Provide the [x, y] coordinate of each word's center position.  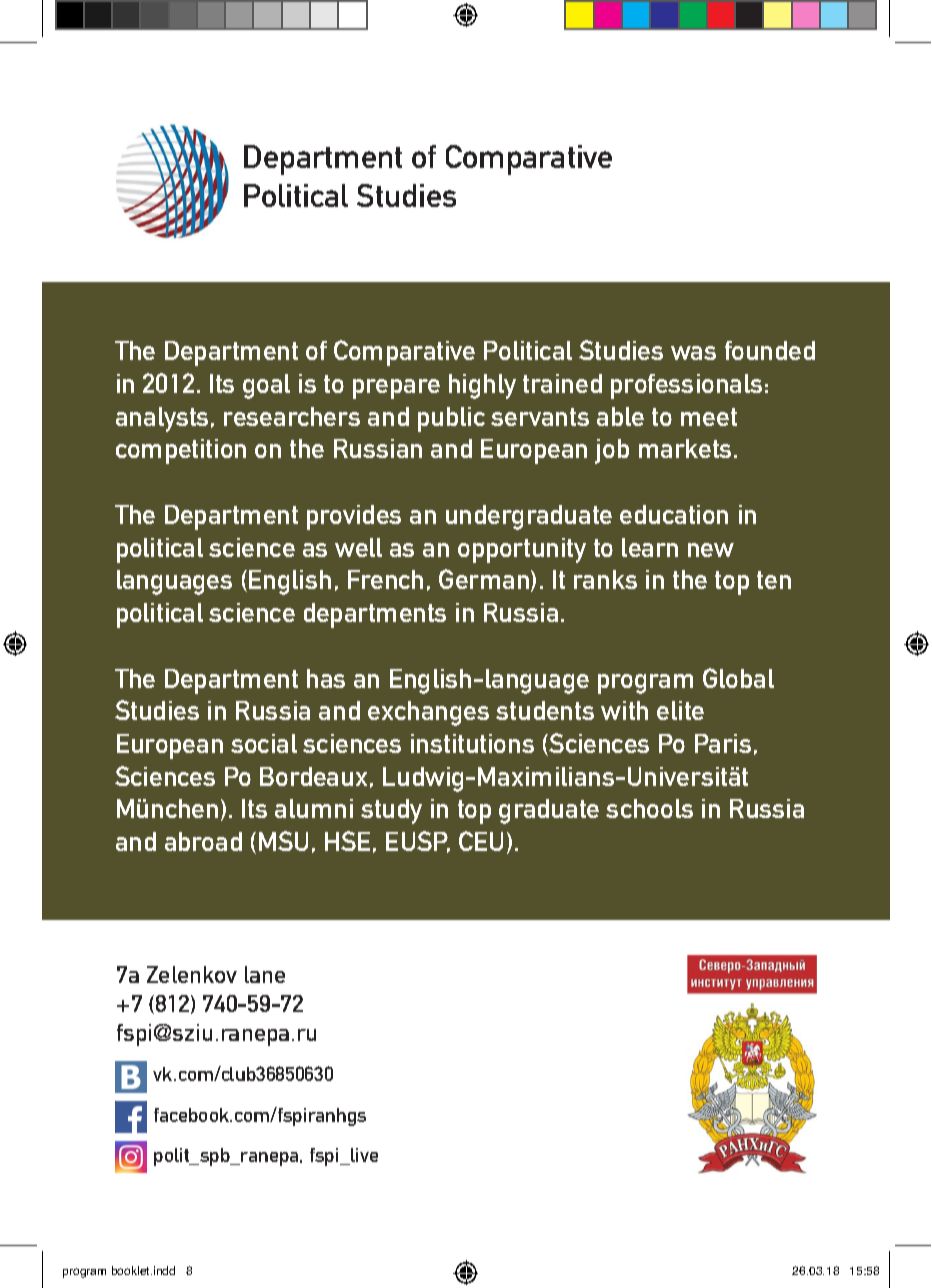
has [326, 678]
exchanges [428, 713]
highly [482, 386]
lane [265, 974]
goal [266, 386]
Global [738, 678]
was [693, 353]
